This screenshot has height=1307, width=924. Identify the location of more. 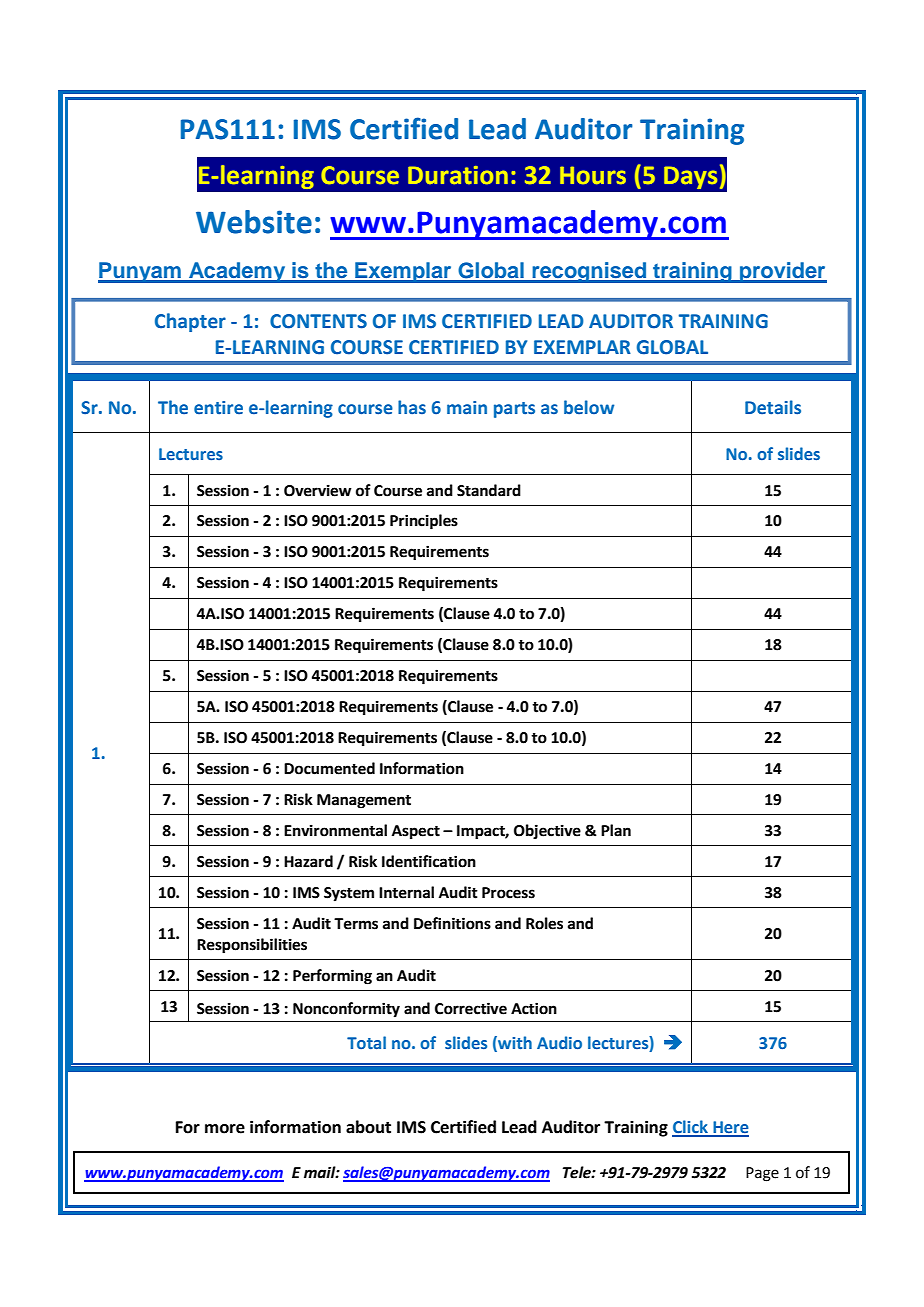
(225, 1129).
